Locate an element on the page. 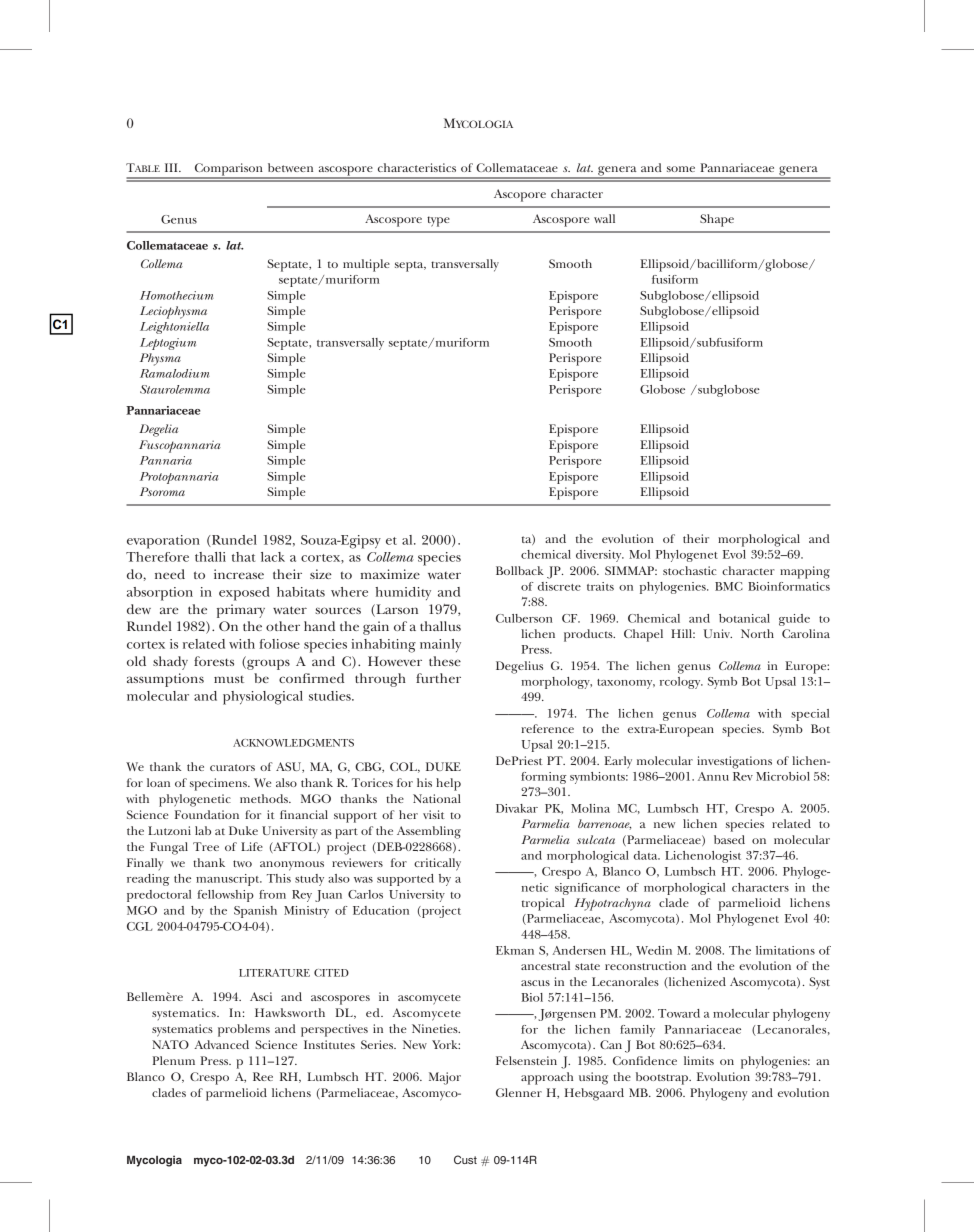 The width and height of the page is (974, 1232). these is located at coordinates (445, 661).
